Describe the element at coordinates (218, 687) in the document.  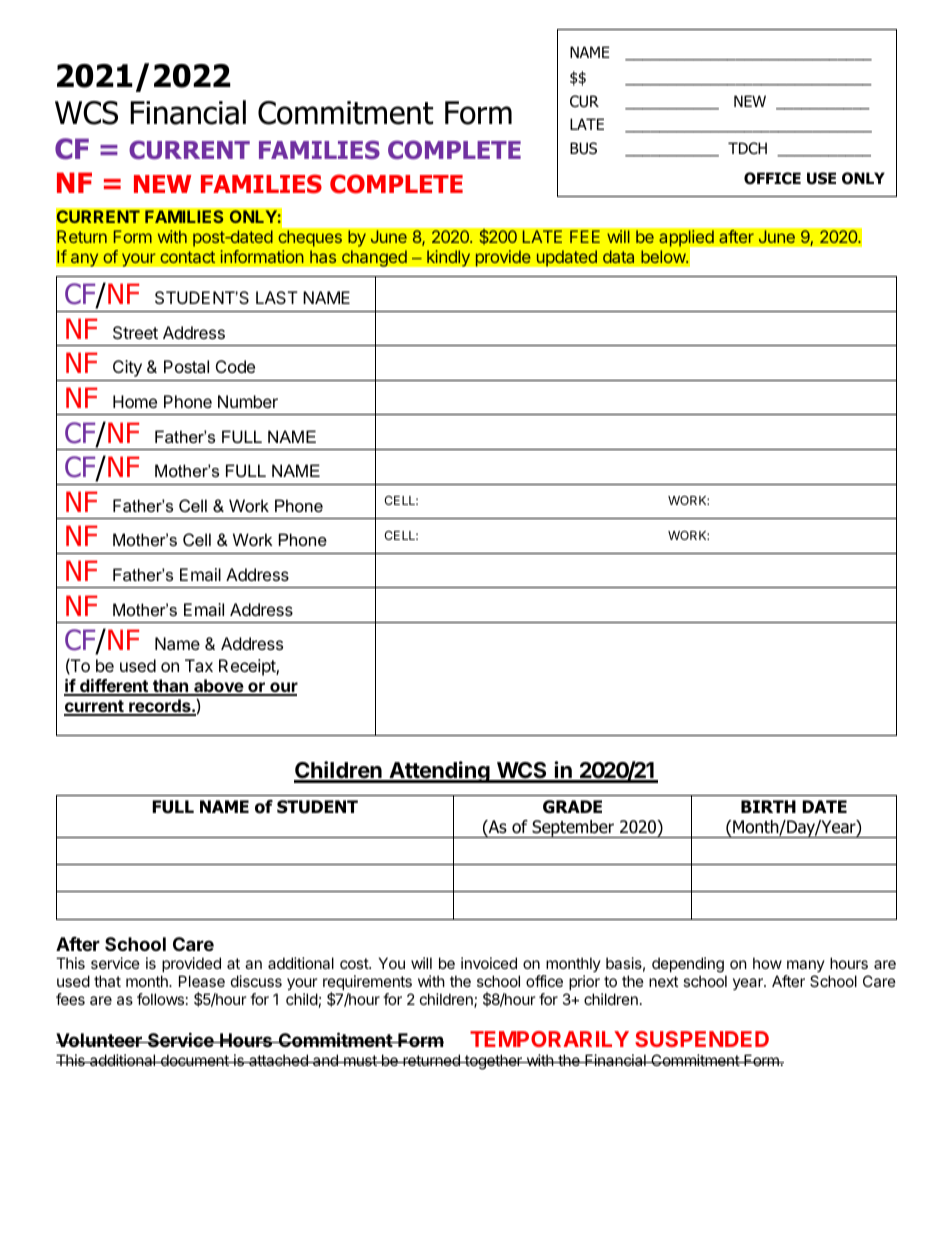
I see `above` at that location.
